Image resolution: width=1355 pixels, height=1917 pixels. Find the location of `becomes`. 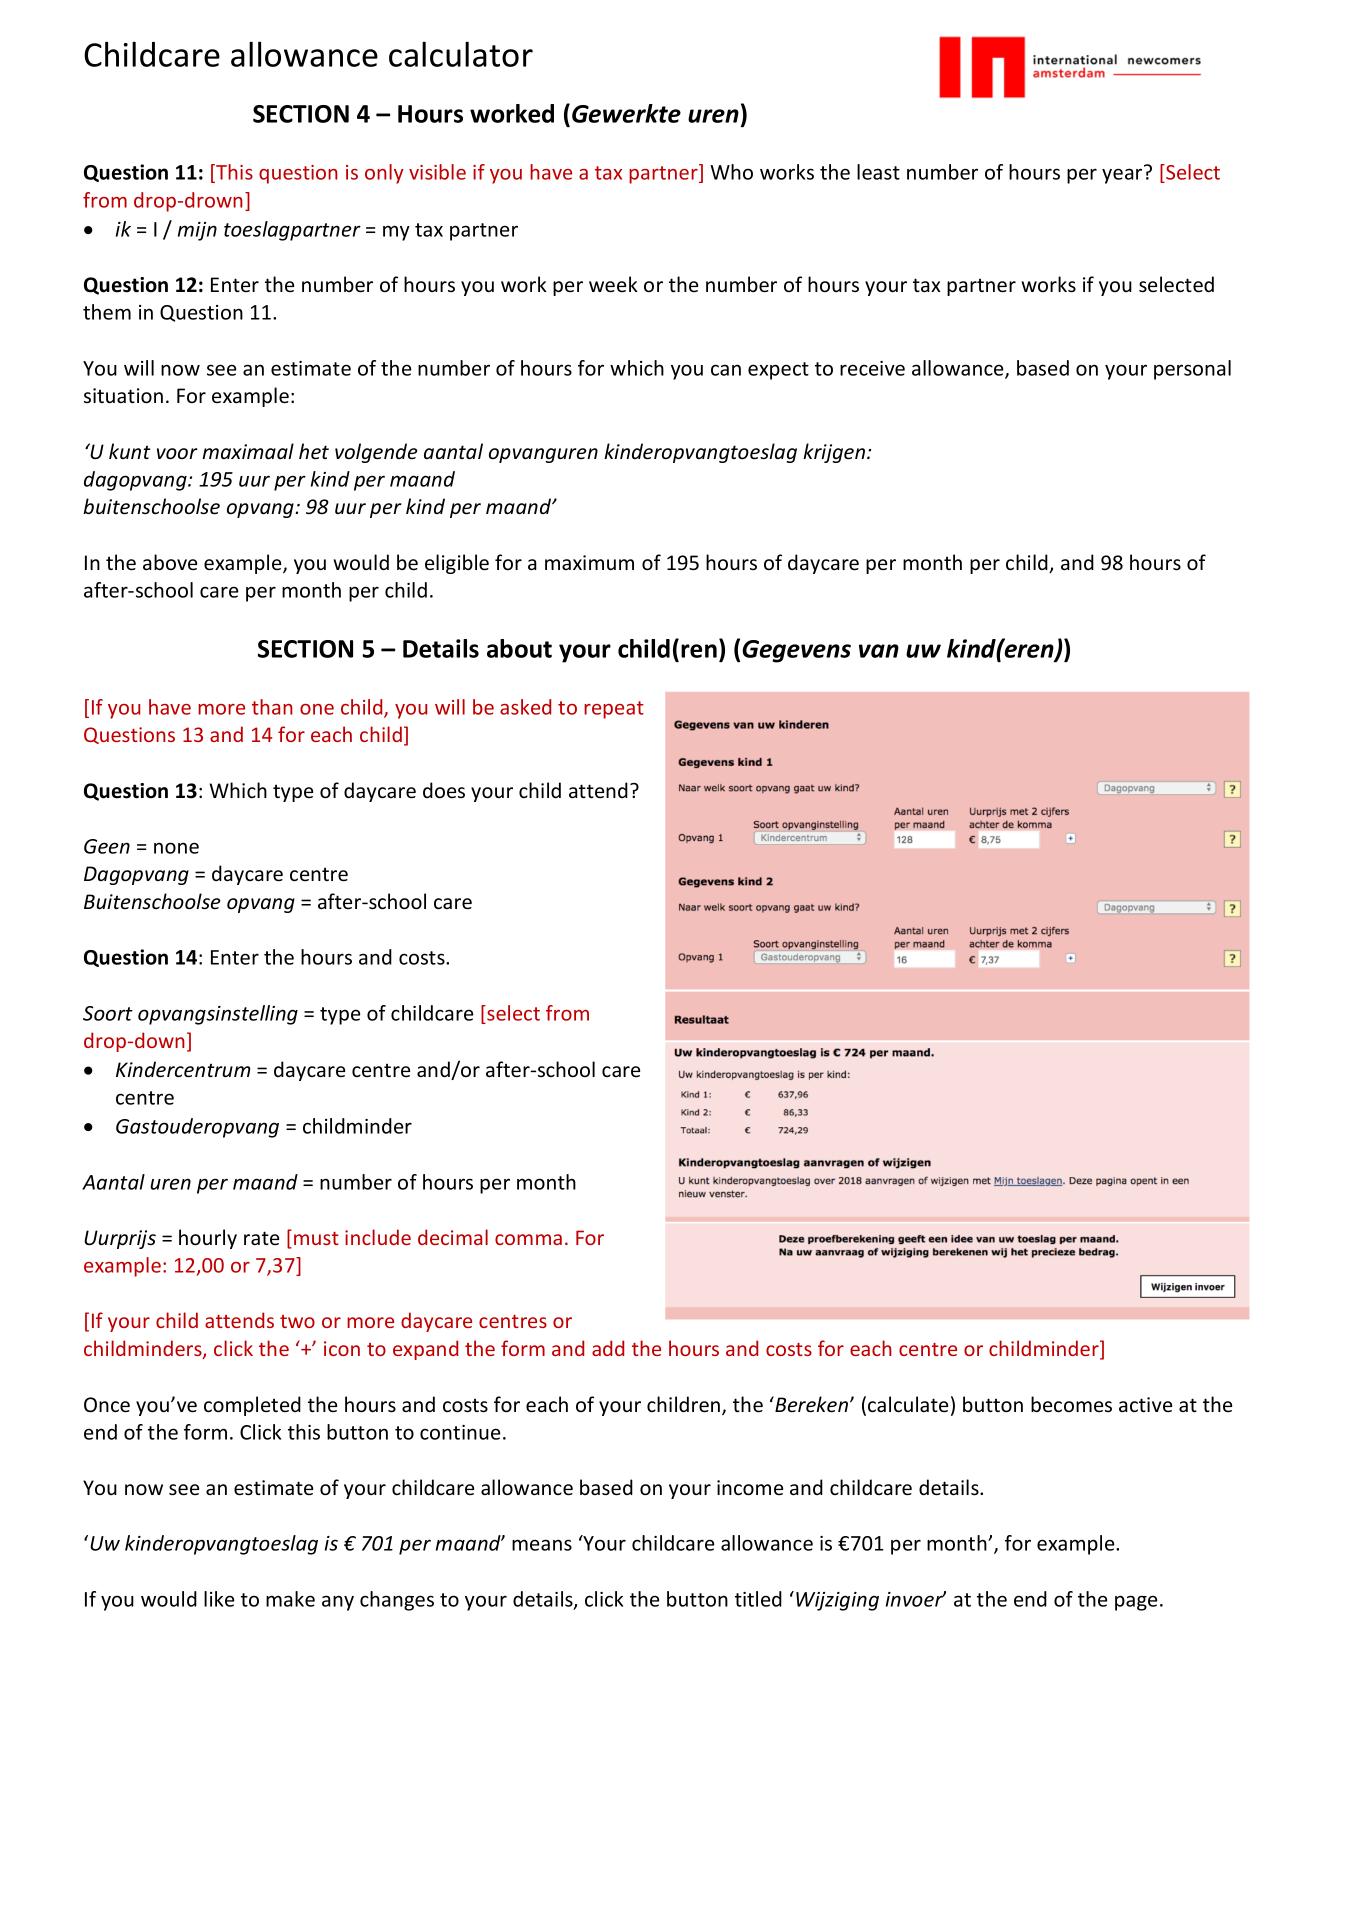

becomes is located at coordinates (1071, 1404).
